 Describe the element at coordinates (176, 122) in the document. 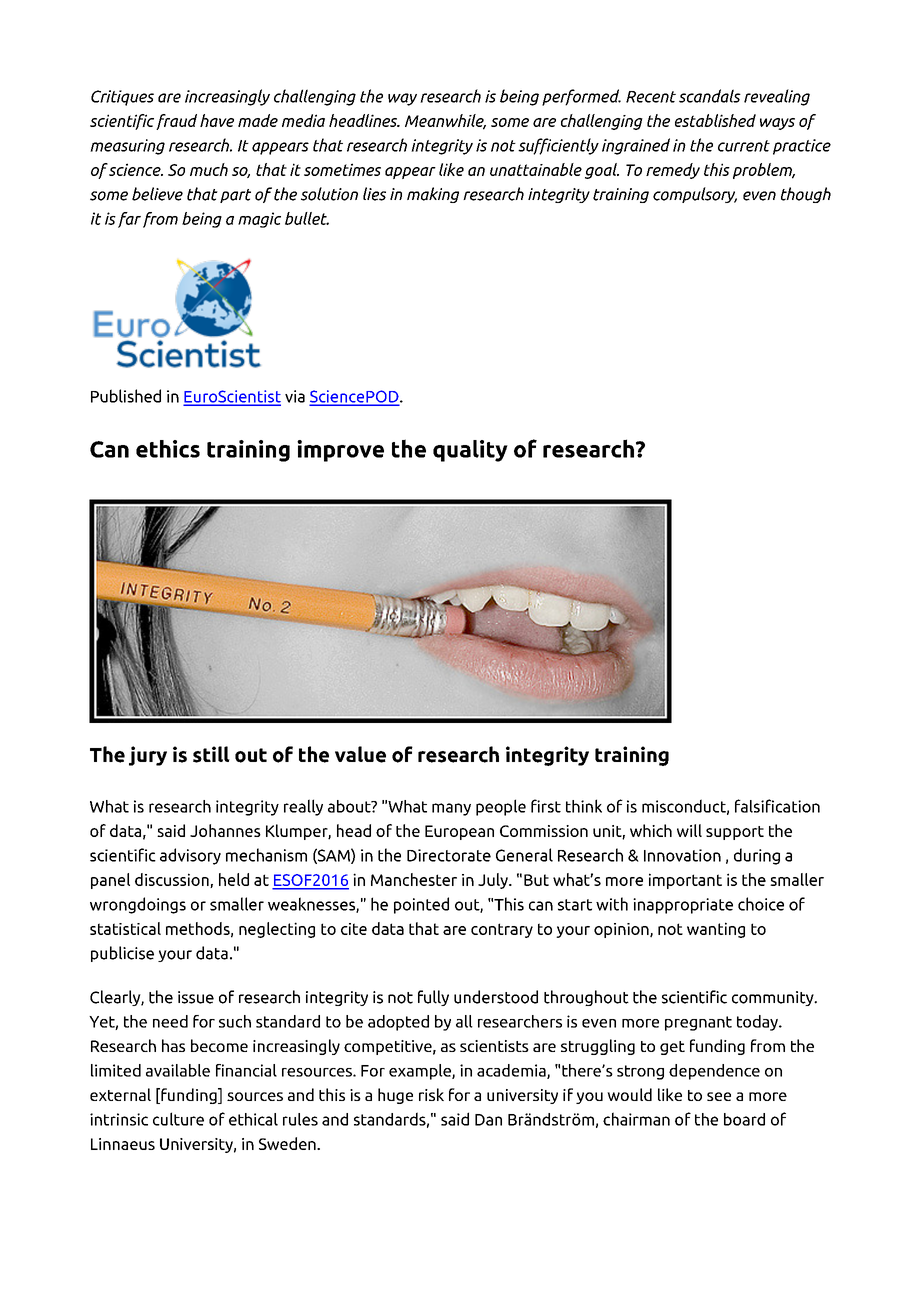

I see `fraud` at that location.
